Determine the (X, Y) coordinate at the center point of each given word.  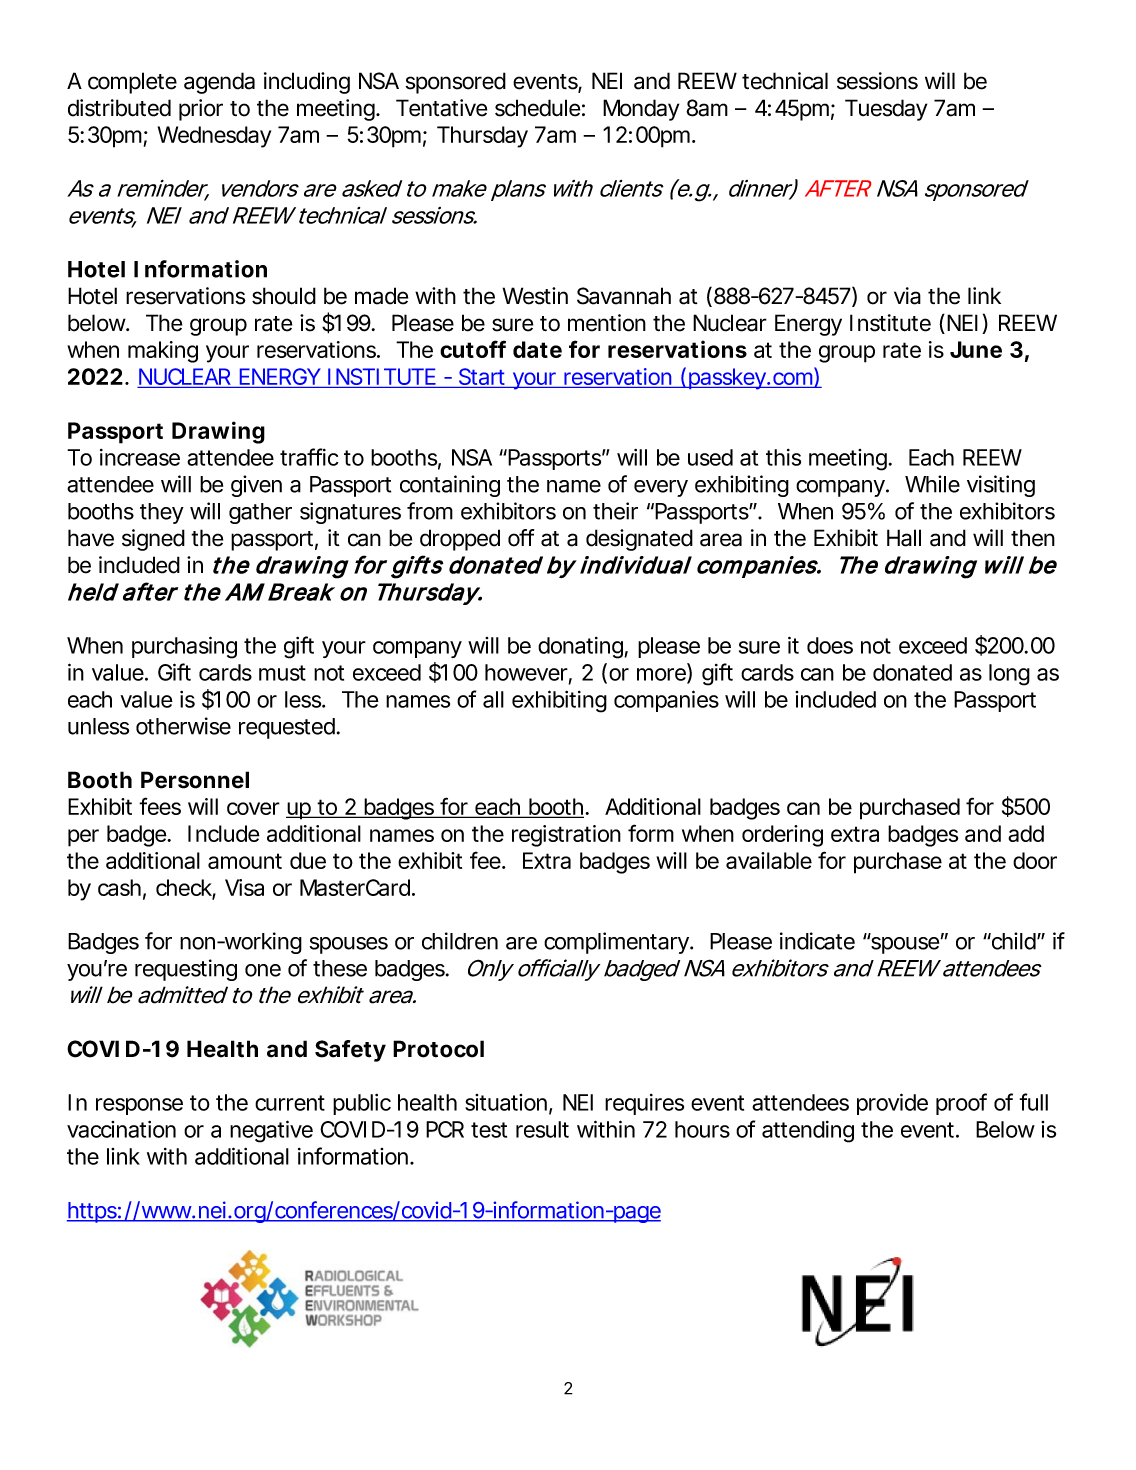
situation (507, 1103)
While (932, 484)
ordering (782, 836)
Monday (641, 110)
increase (140, 457)
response (139, 1106)
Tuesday (886, 110)
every (661, 488)
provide (892, 1104)
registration (566, 836)
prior (201, 110)
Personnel (195, 780)
